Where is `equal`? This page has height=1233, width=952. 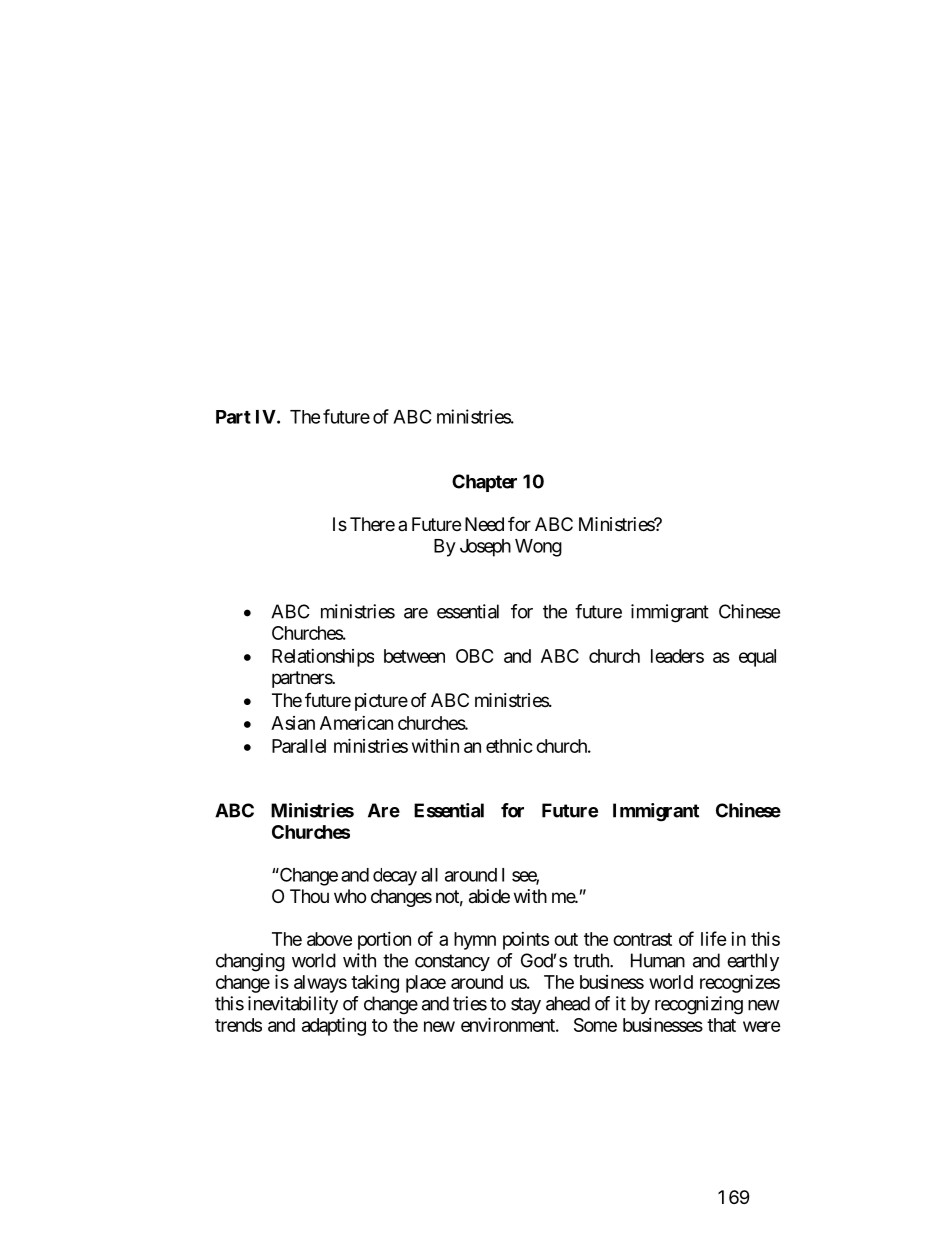 equal is located at coordinates (757, 658).
